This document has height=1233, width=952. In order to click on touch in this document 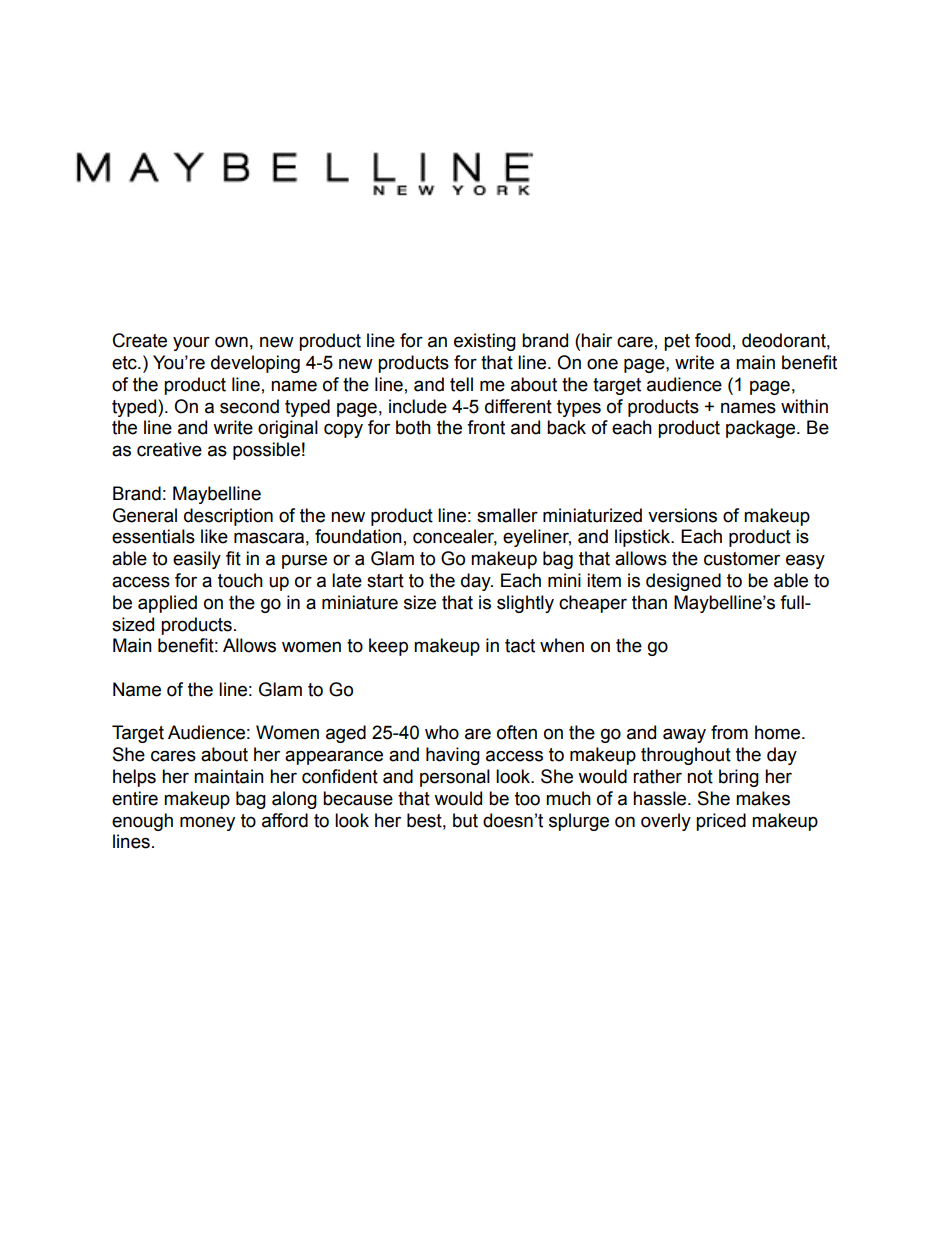, I will do `click(240, 580)`.
